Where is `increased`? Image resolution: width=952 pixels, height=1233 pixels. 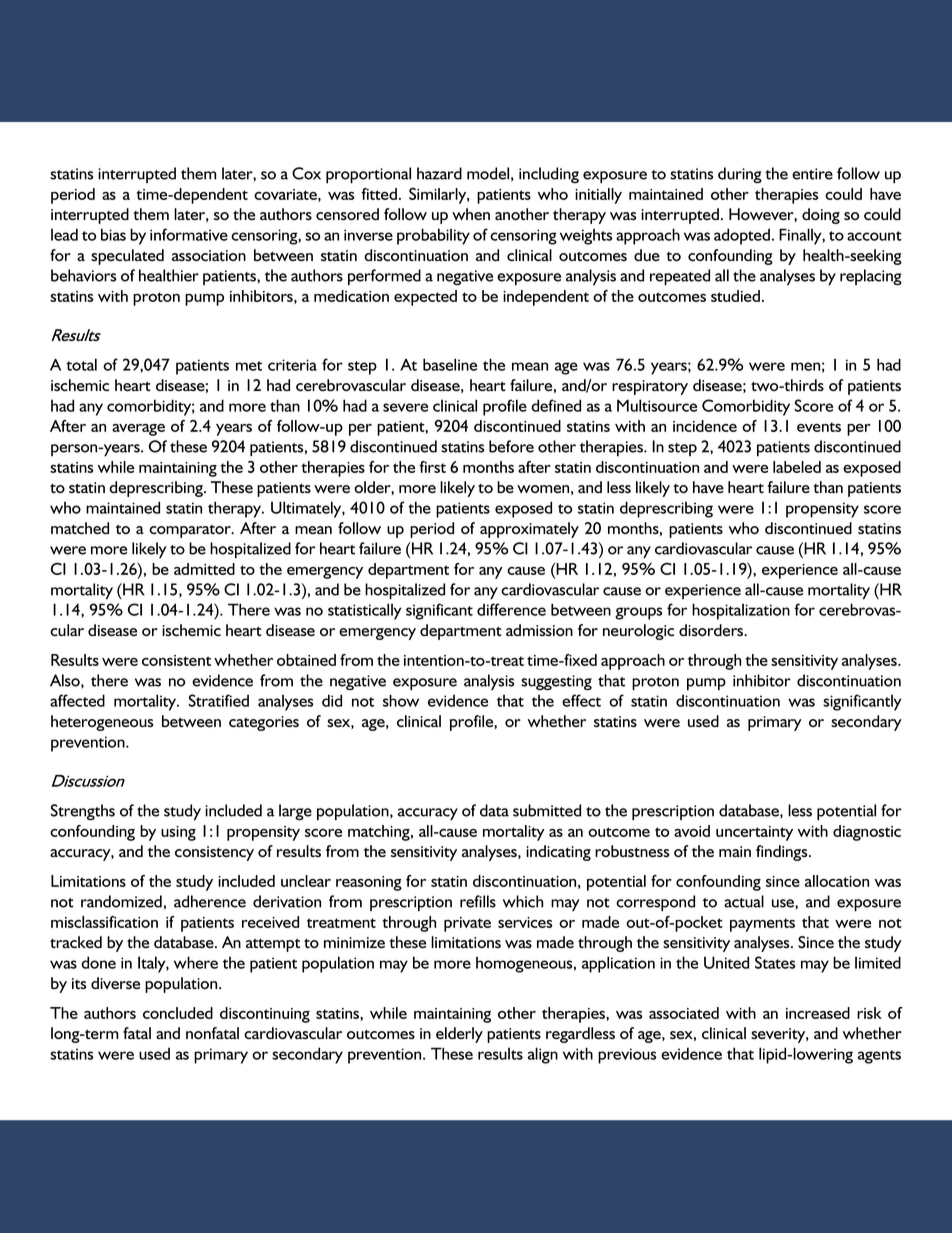 increased is located at coordinates (818, 1013).
